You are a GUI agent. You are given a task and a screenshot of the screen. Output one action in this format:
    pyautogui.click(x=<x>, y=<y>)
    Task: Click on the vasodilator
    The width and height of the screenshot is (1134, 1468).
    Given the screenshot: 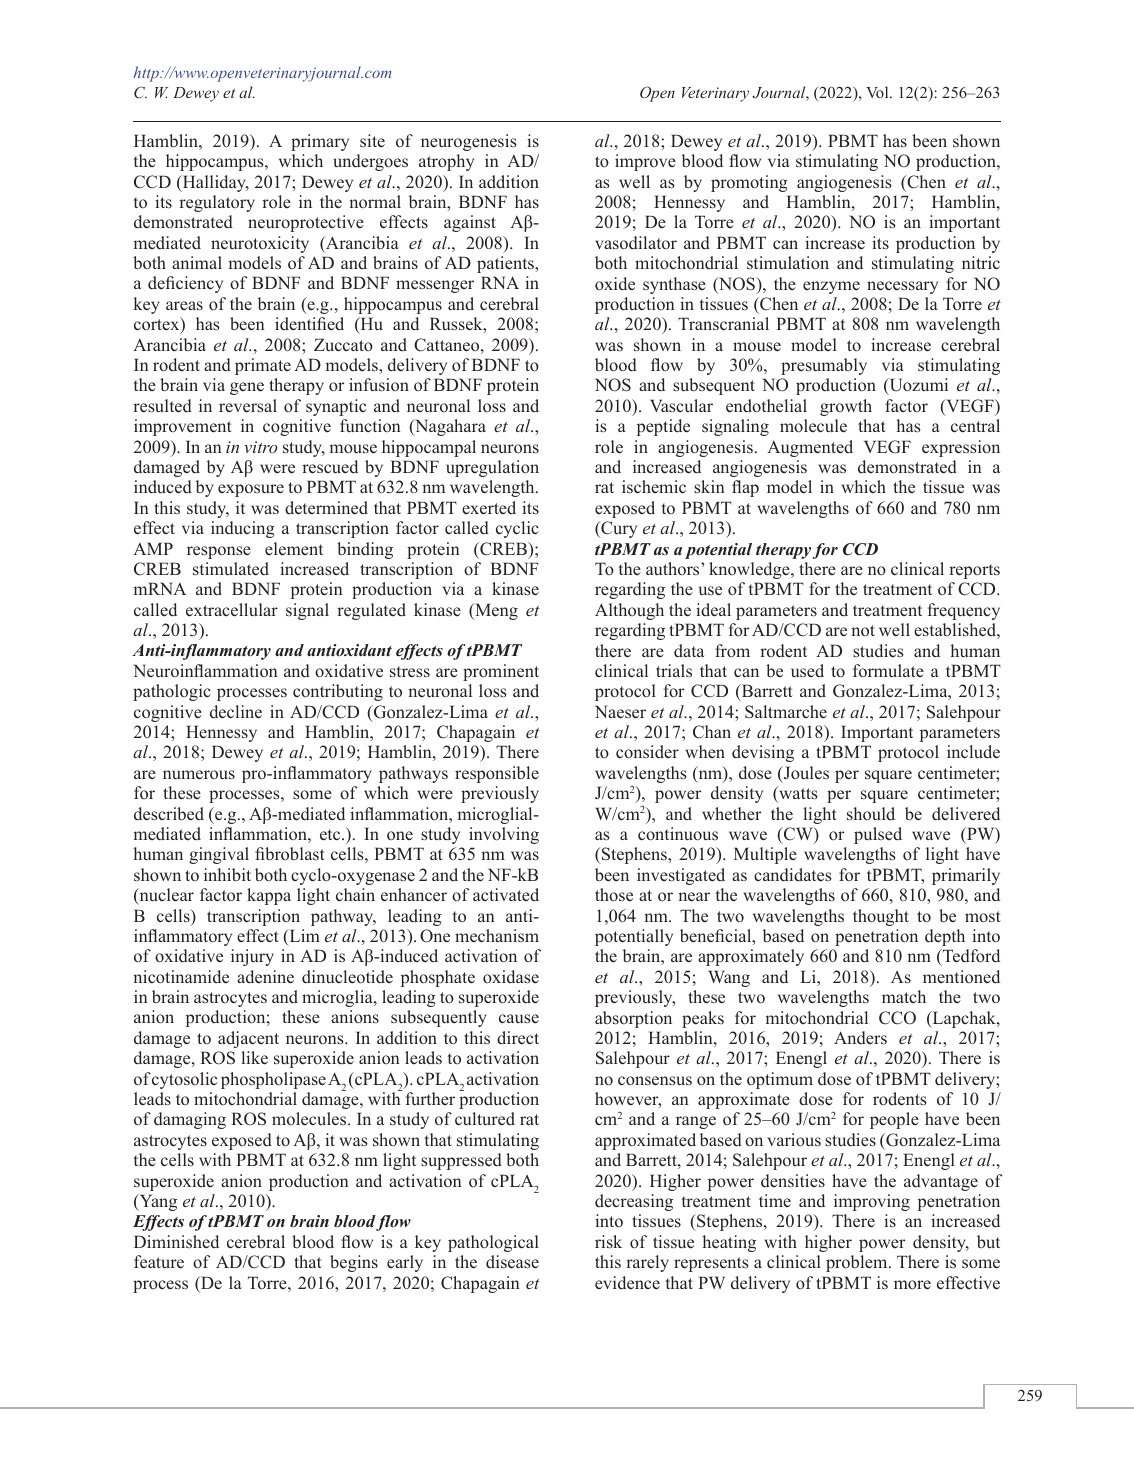 What is the action you would take?
    pyautogui.click(x=636, y=243)
